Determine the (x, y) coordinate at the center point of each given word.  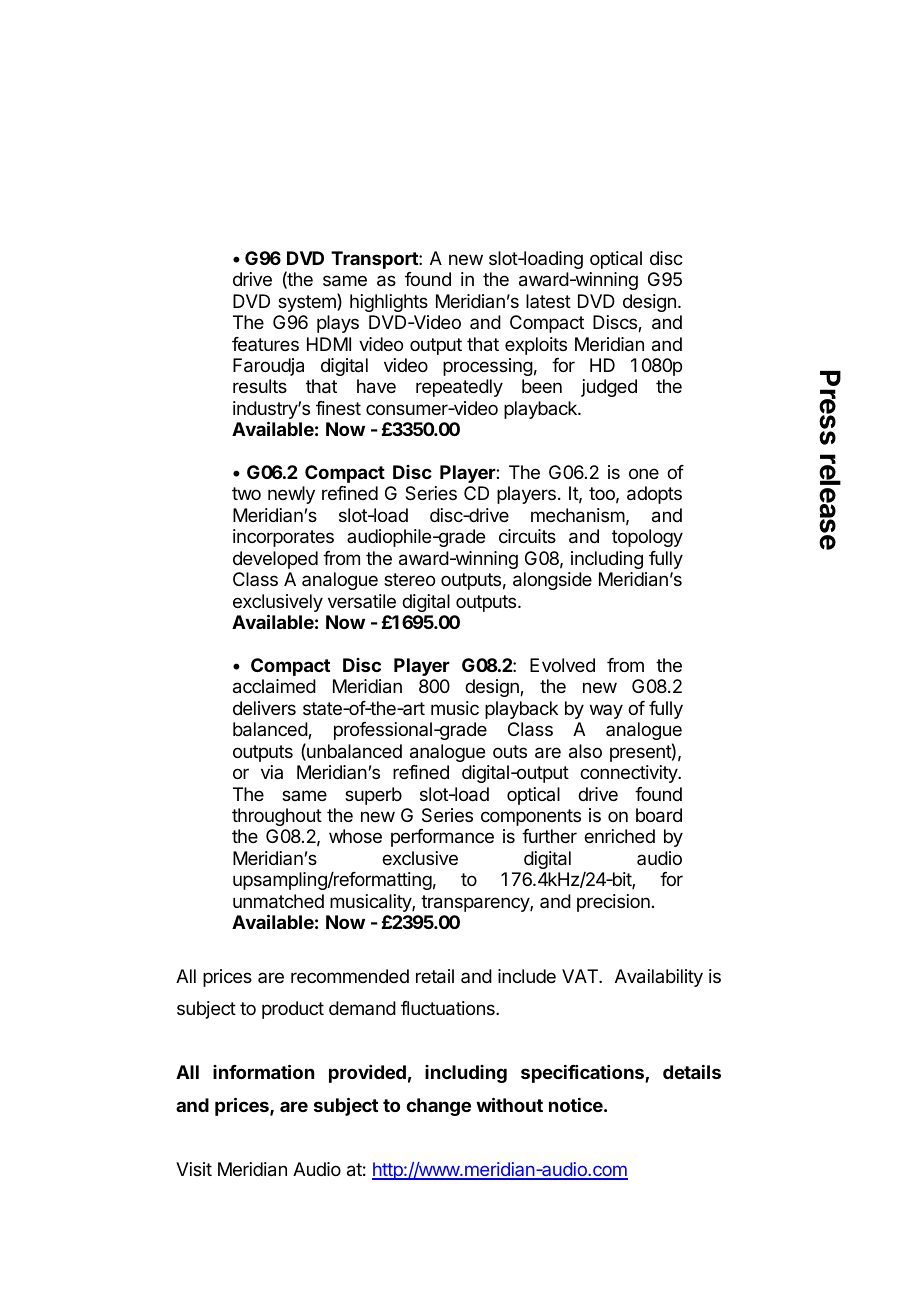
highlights (389, 303)
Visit (194, 1169)
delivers (264, 708)
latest (548, 301)
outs (510, 751)
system (308, 302)
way (606, 711)
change (438, 1107)
